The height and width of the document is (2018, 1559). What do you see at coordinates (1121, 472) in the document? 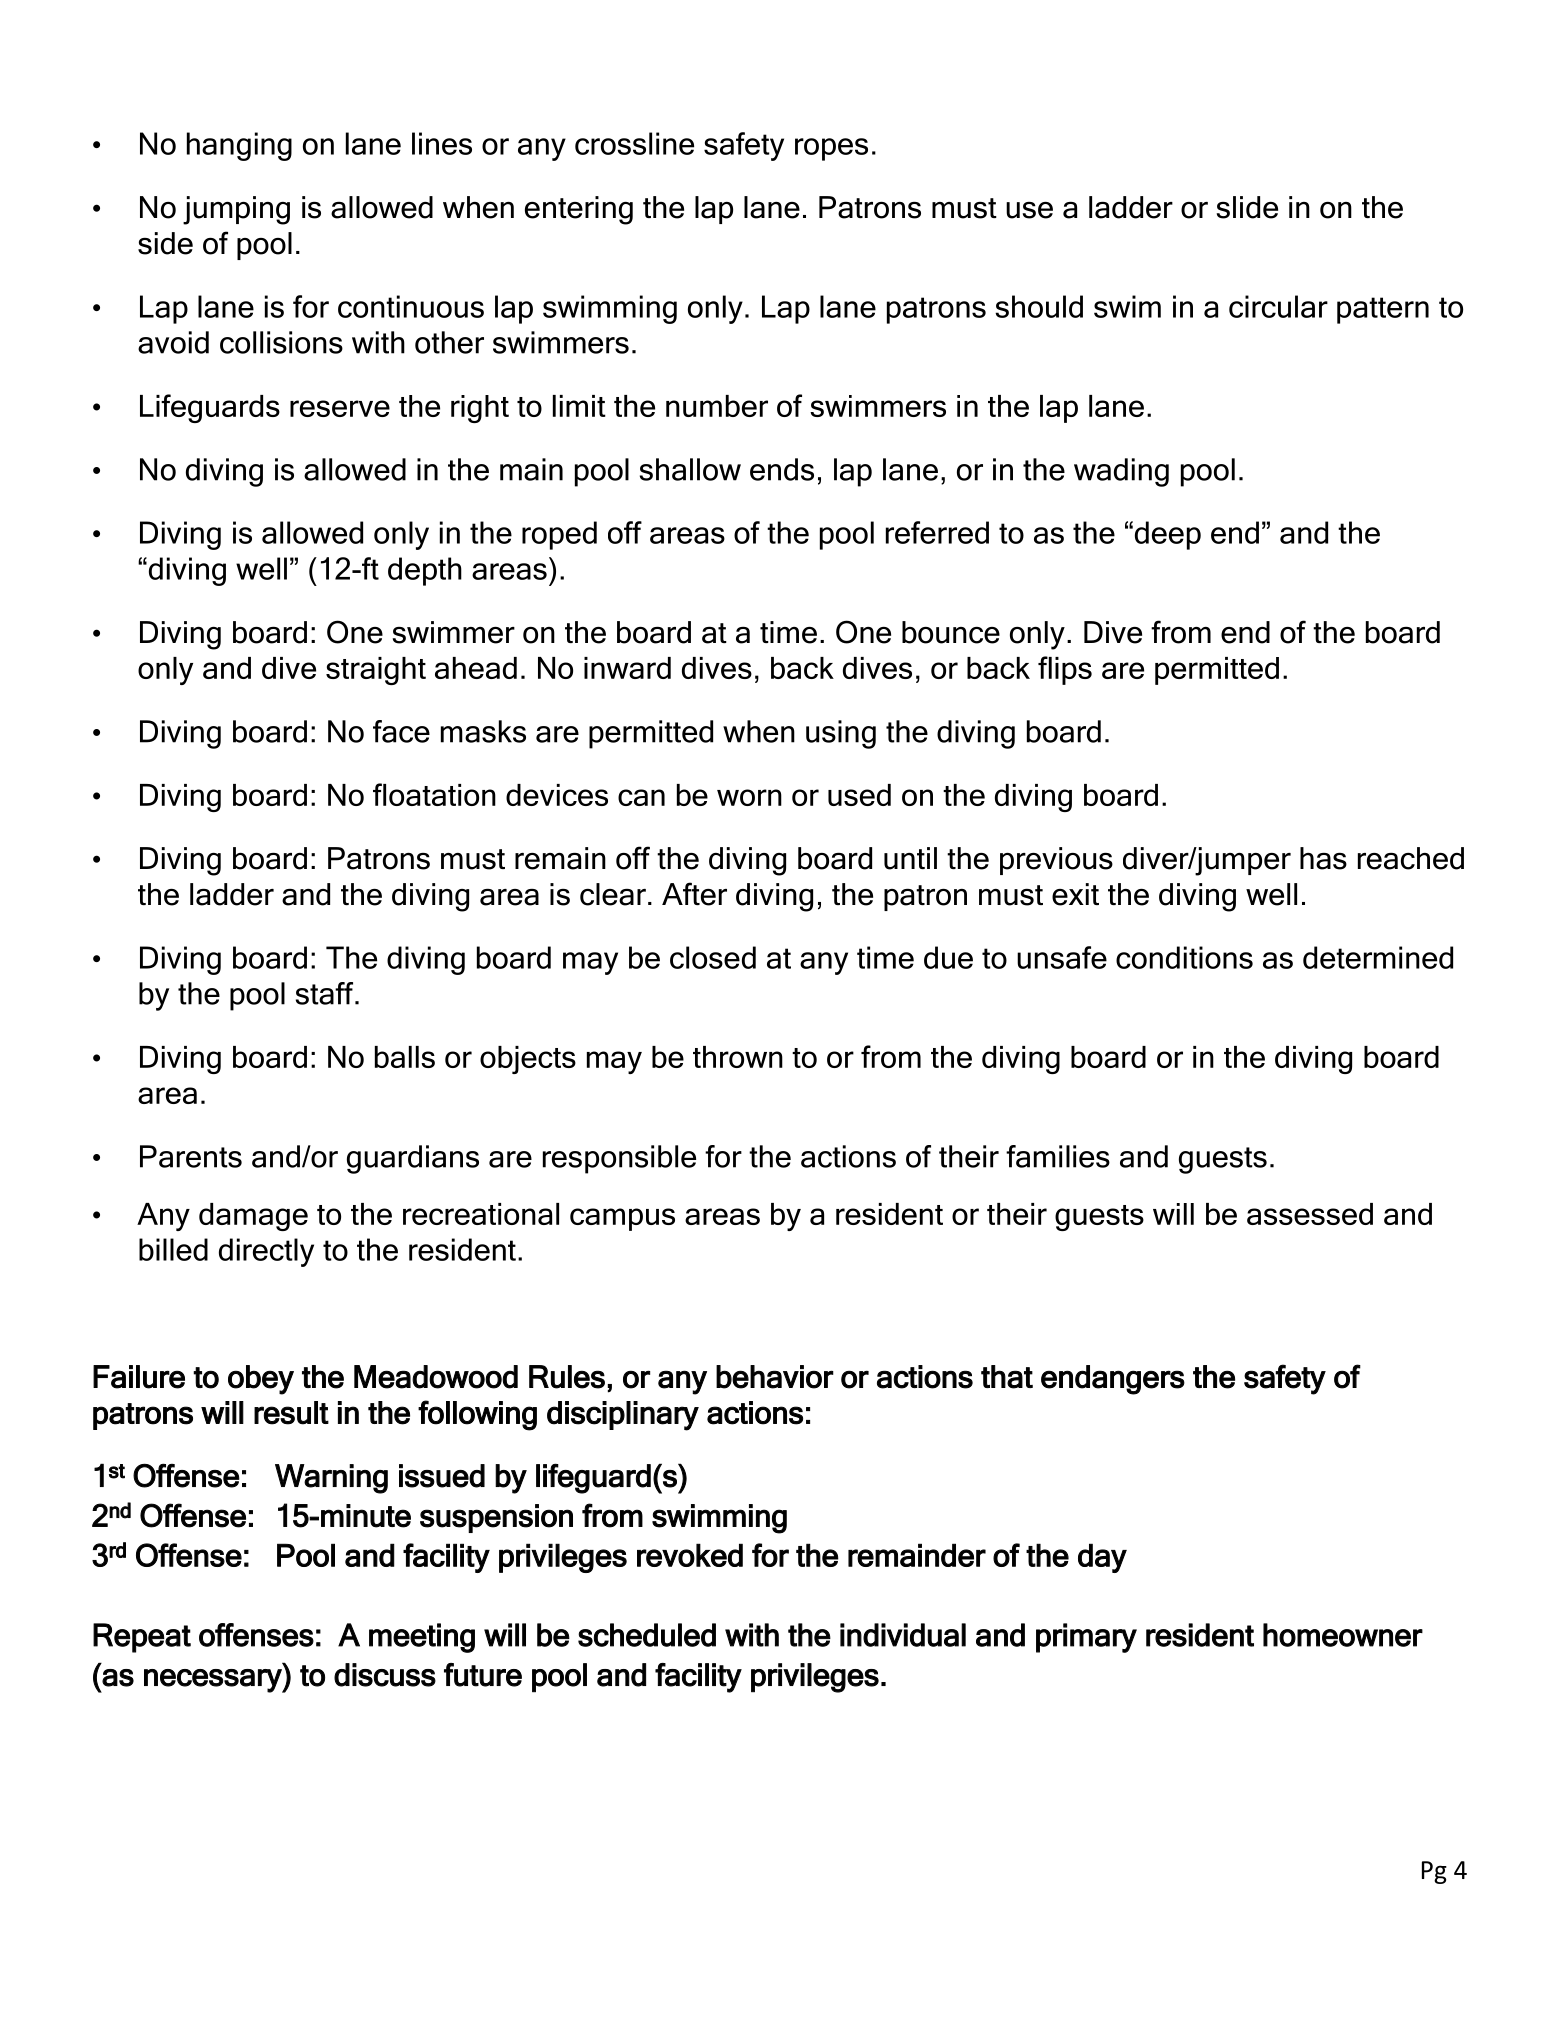
I see `wading` at bounding box center [1121, 472].
